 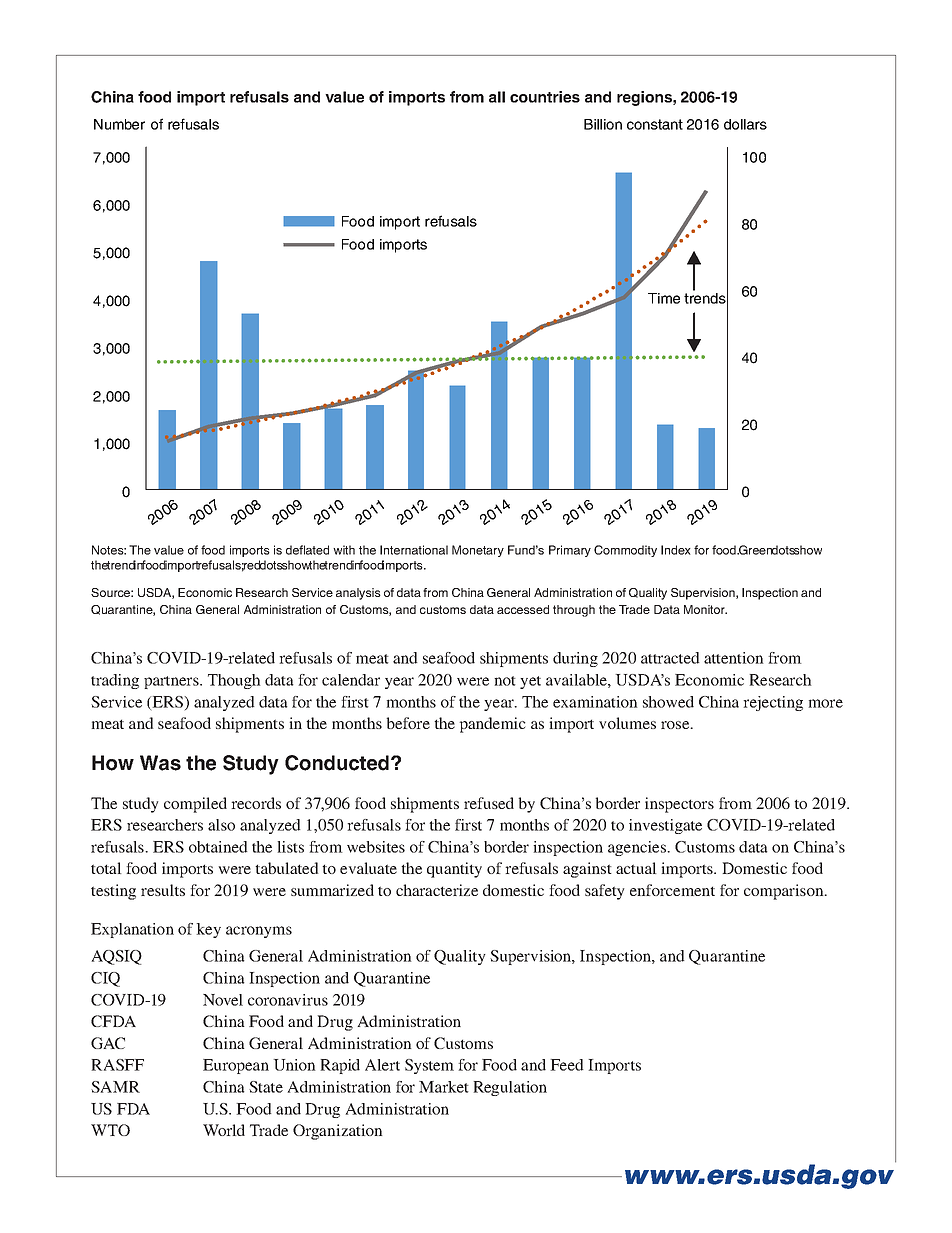 What do you see at coordinates (307, 550) in the document?
I see `deflated` at bounding box center [307, 550].
